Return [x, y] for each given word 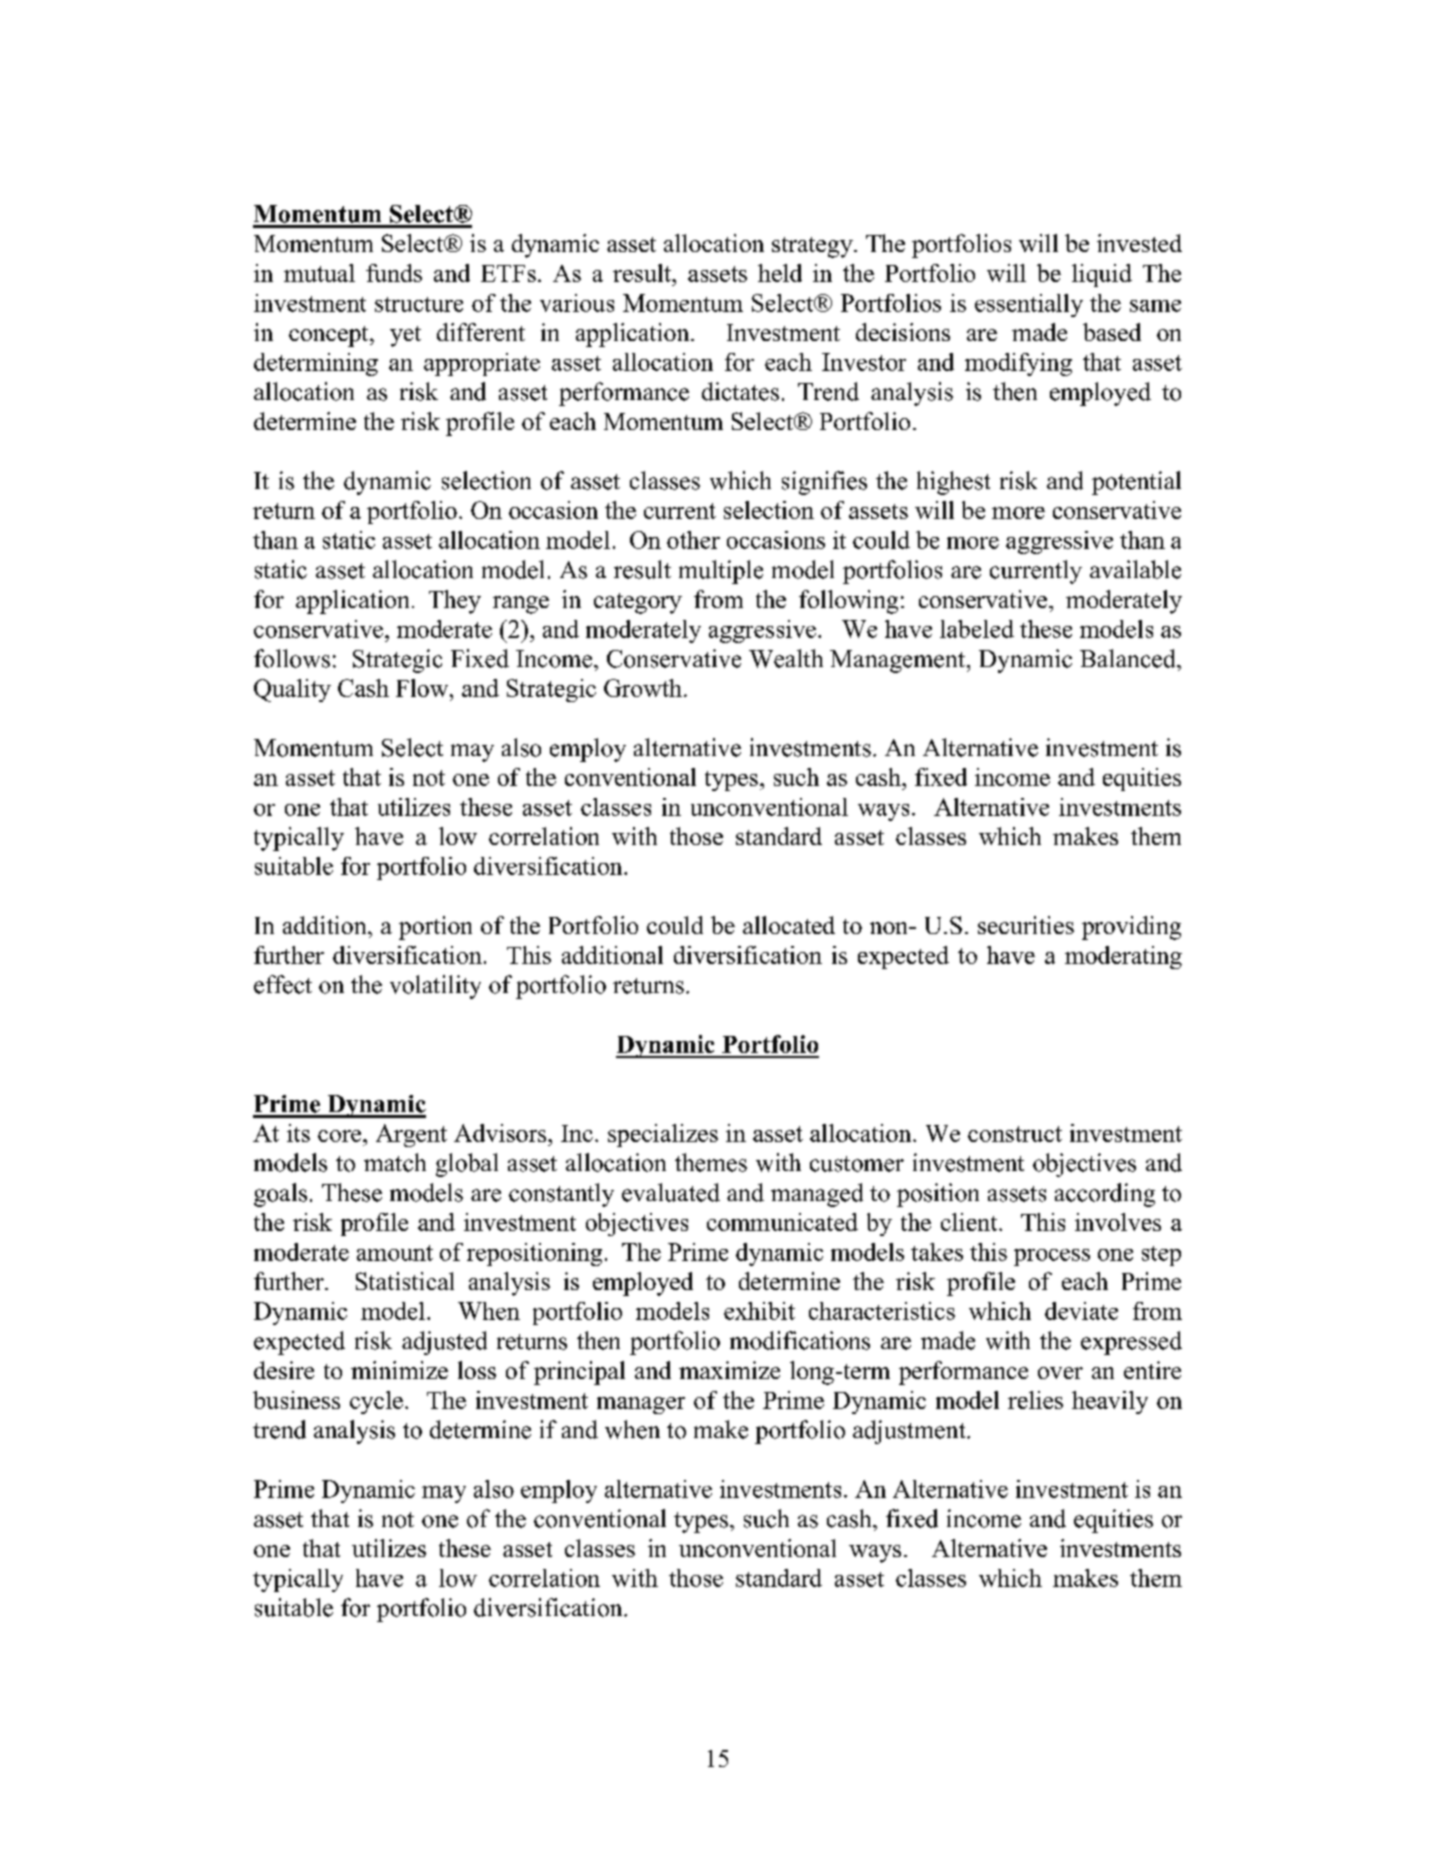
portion [435, 928]
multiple [721, 572]
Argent [411, 1135]
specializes [663, 1135]
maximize [729, 1370]
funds [394, 273]
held [780, 273]
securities [1026, 925]
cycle [376, 1402]
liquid [1102, 275]
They [455, 602]
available [1135, 569]
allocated [789, 925]
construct [1015, 1134]
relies [1035, 1400]
